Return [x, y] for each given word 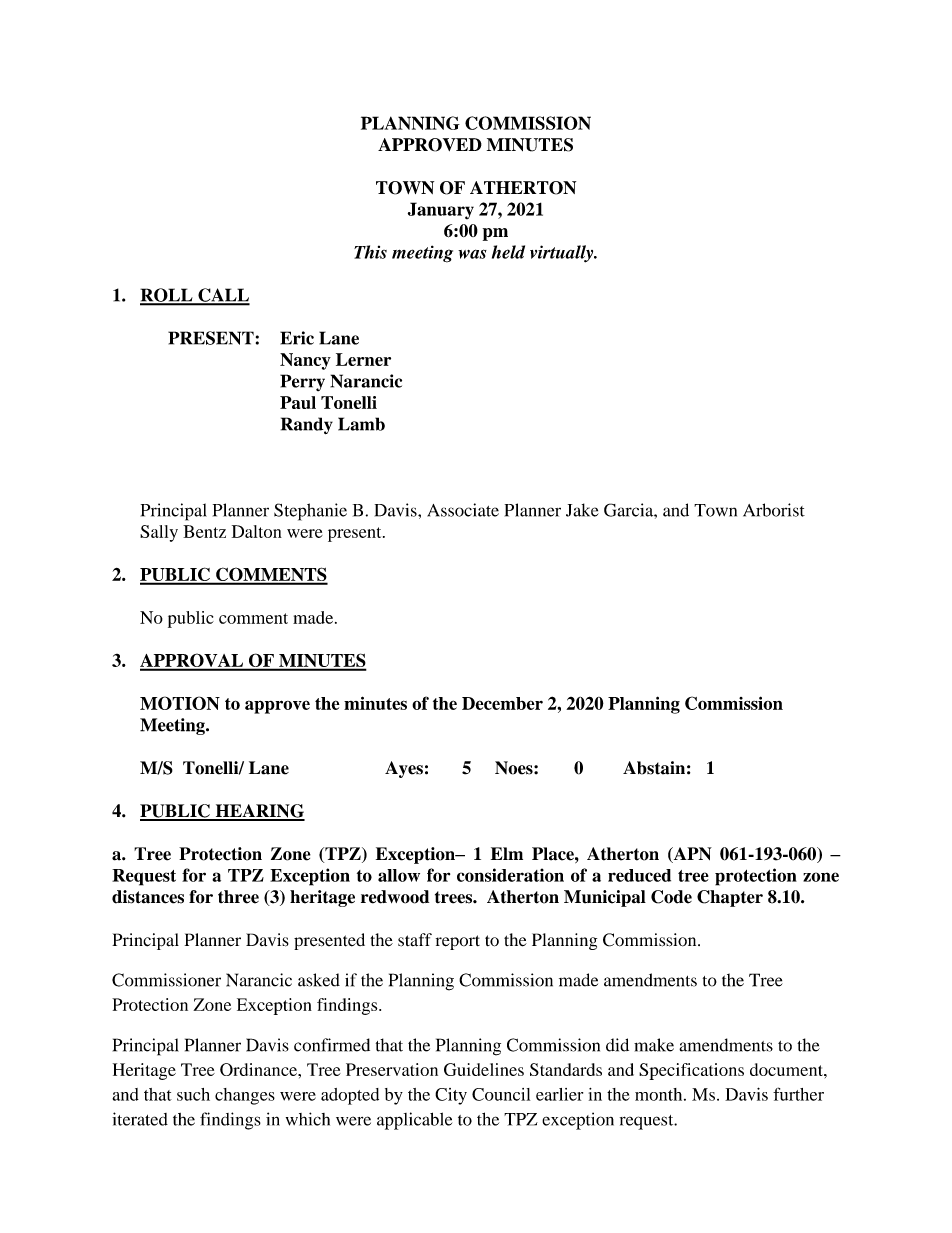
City [451, 1096]
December [502, 703]
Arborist [774, 510]
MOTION [180, 703]
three [238, 897]
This [370, 252]
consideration [510, 875]
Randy [307, 425]
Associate [463, 510]
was [472, 254]
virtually [563, 254]
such [193, 1094]
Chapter [730, 898]
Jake [582, 510]
